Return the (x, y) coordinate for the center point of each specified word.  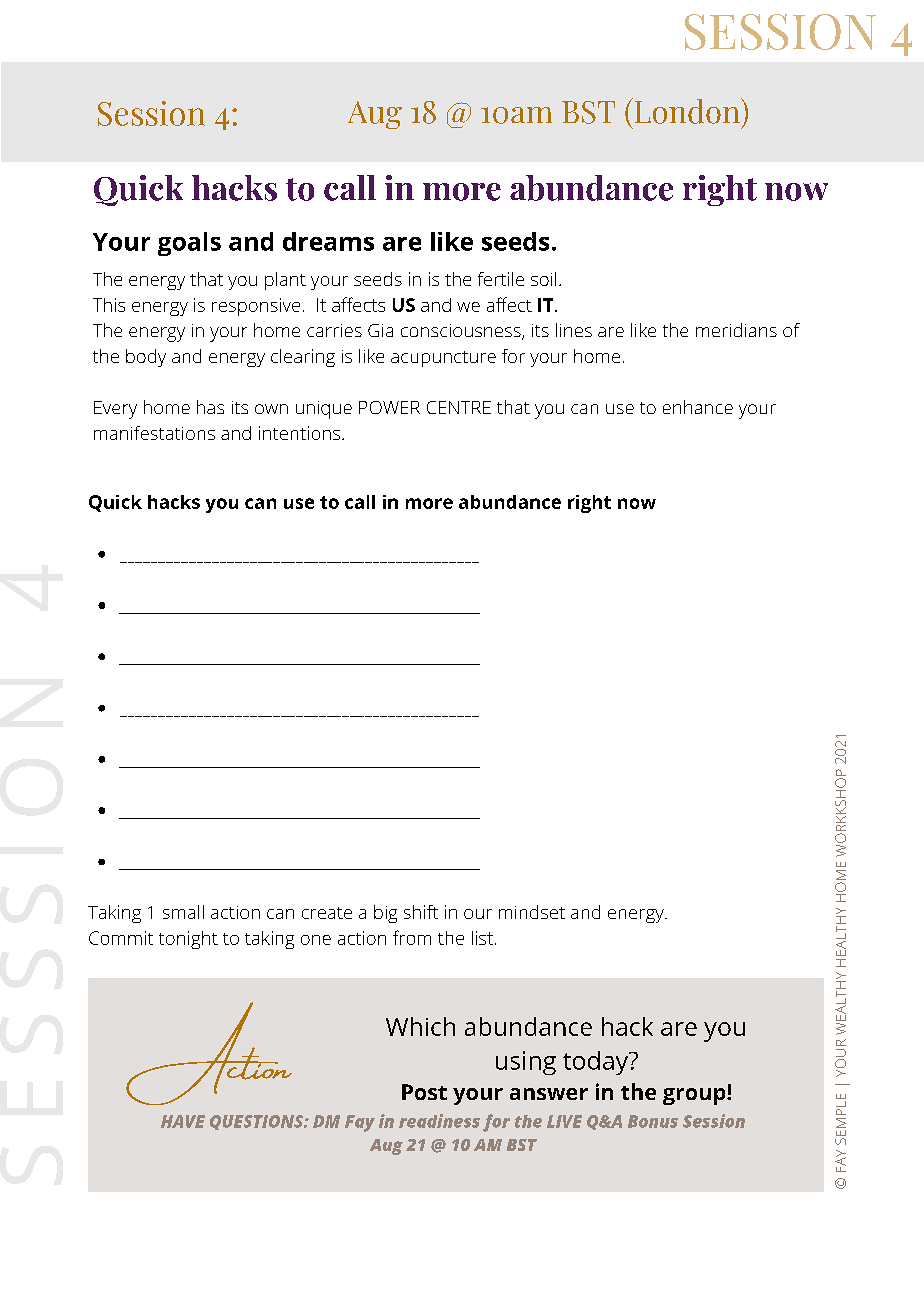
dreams (328, 241)
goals (189, 244)
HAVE (183, 1121)
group (695, 1096)
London (687, 111)
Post (424, 1092)
